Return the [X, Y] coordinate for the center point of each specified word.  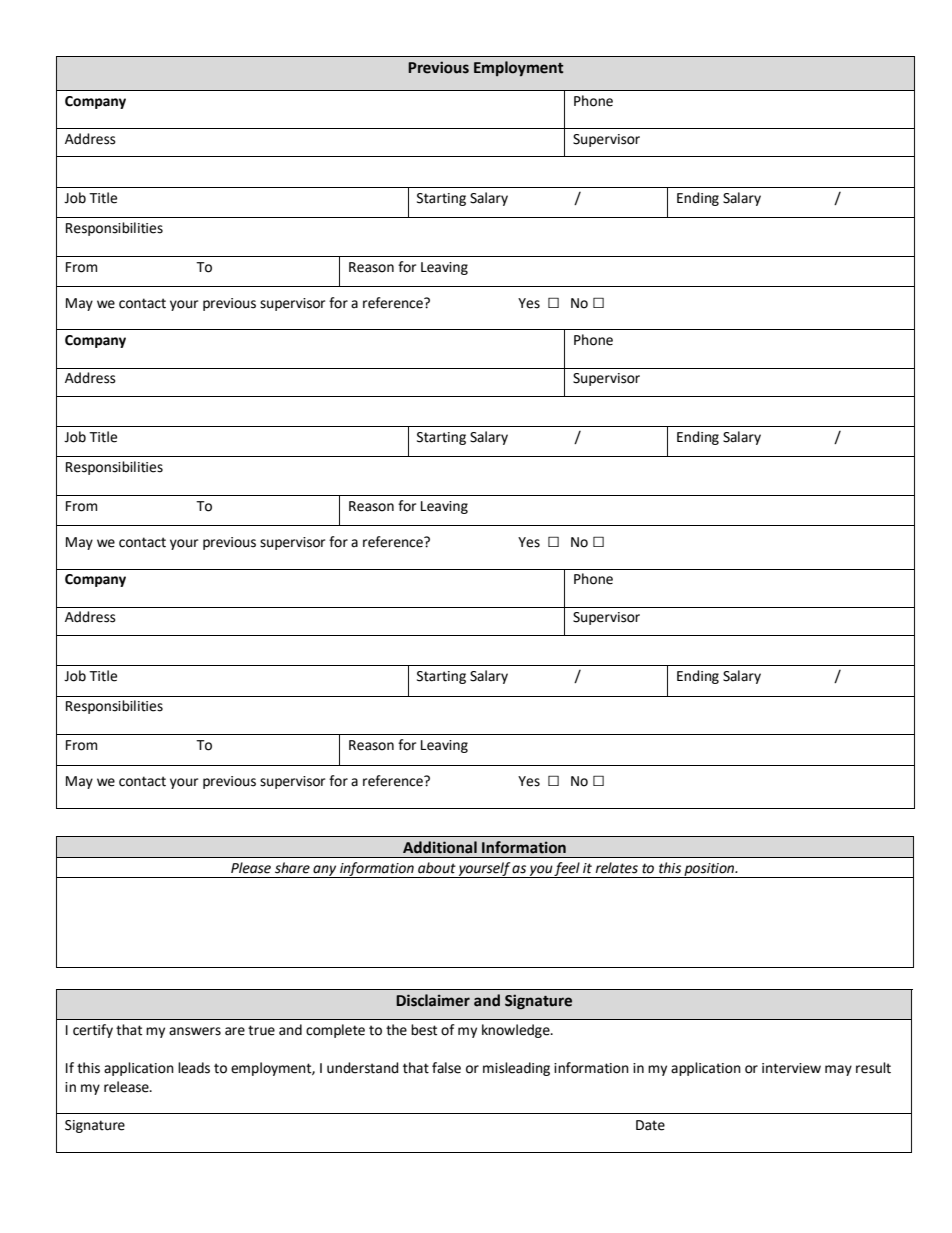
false [446, 1068]
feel [567, 870]
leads [194, 1068]
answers [195, 1031]
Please [251, 868]
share [292, 868]
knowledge [517, 1031]
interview [791, 1068]
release [127, 1087]
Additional [440, 847]
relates [616, 868]
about [437, 868]
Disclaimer [433, 1000]
